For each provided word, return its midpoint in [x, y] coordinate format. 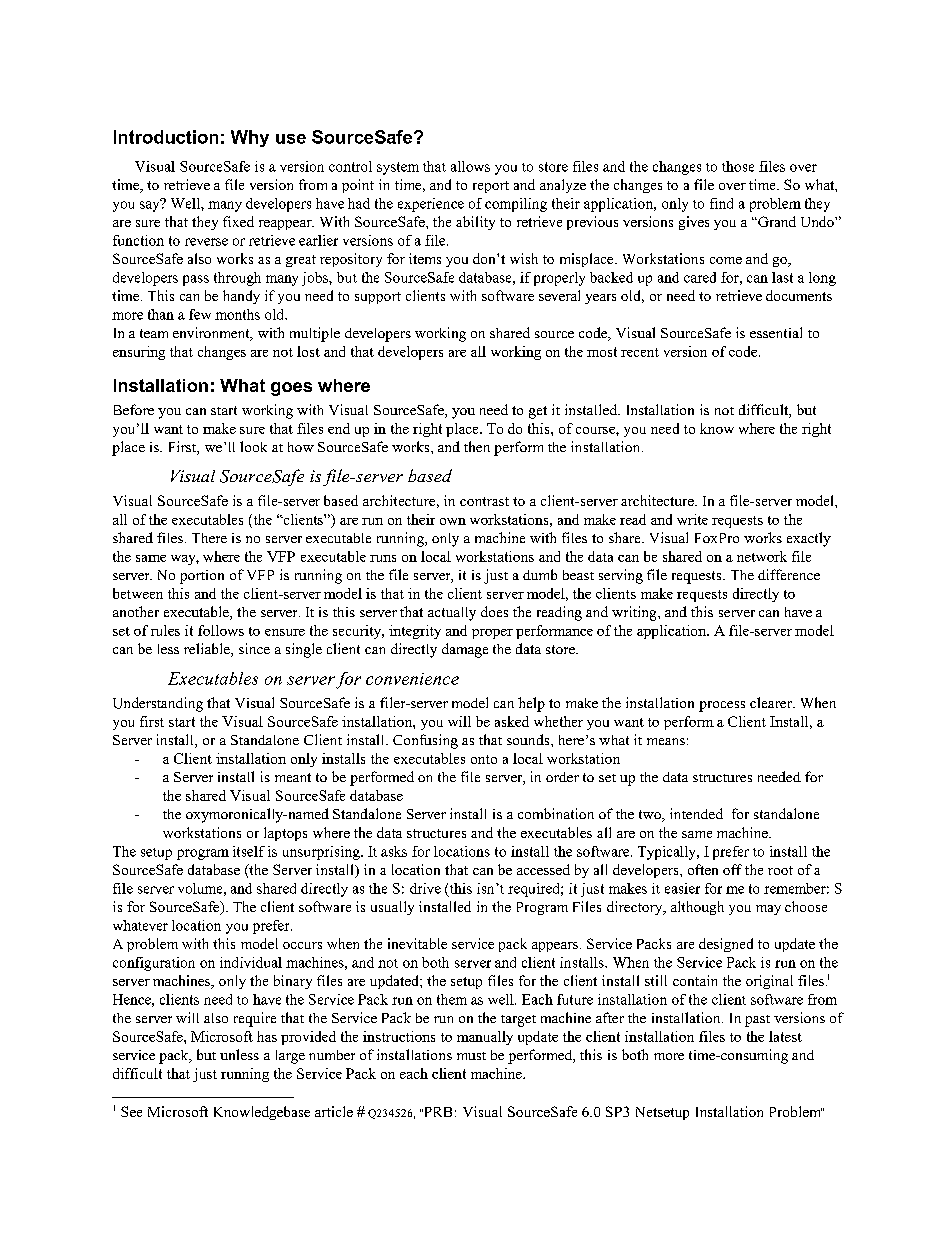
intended [696, 813]
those [738, 166]
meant [293, 777]
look [253, 446]
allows [470, 166]
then [477, 446]
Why [250, 138]
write [692, 519]
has [267, 1036]
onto [484, 759]
